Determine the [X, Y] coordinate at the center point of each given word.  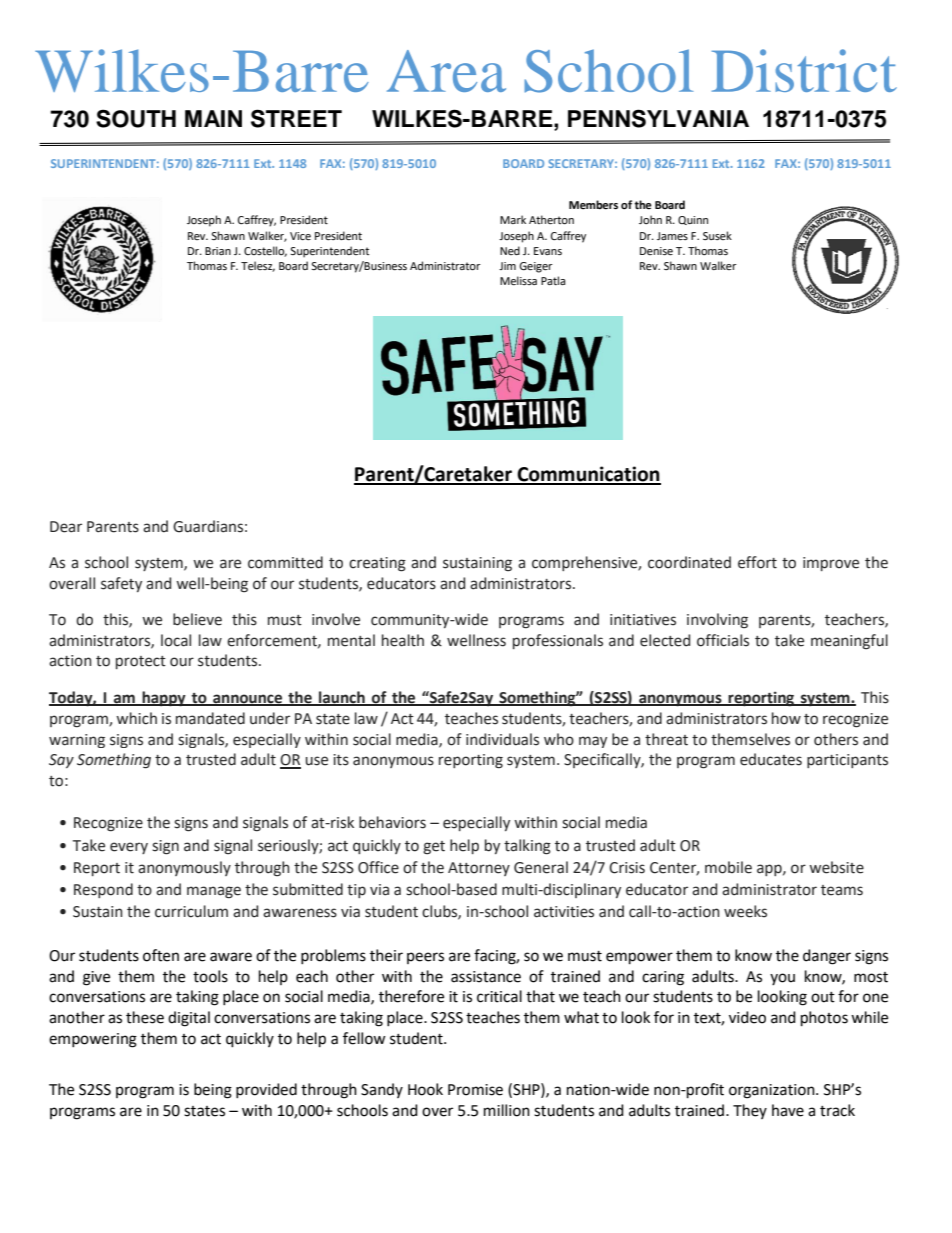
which [136, 718]
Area [446, 71]
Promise [475, 1090]
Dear [66, 527]
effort [757, 562]
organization [773, 1091]
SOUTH [136, 118]
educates [771, 759]
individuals [502, 739]
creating [377, 564]
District [804, 70]
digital [189, 1019]
